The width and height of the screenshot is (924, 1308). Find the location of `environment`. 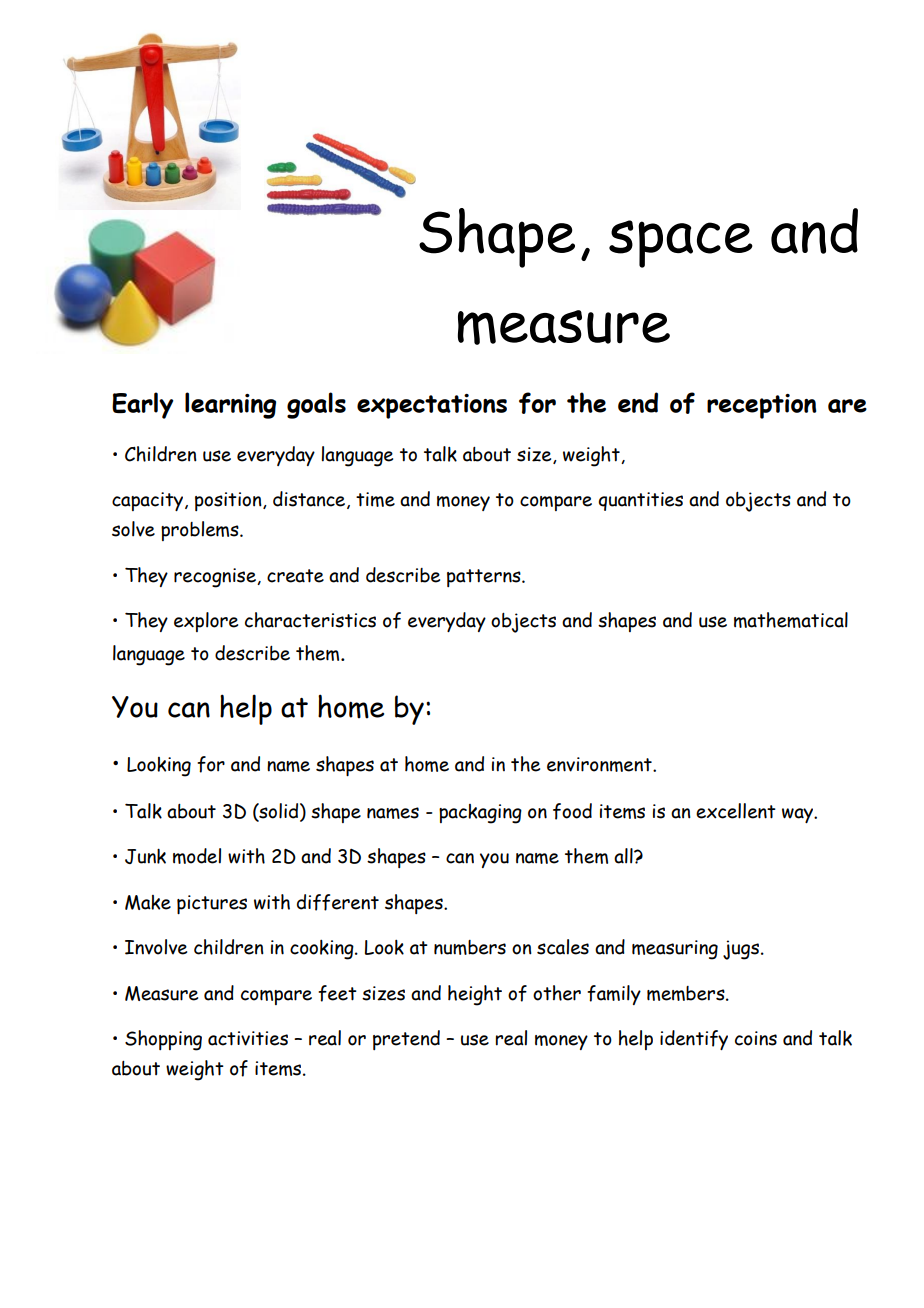

environment is located at coordinates (600, 764).
